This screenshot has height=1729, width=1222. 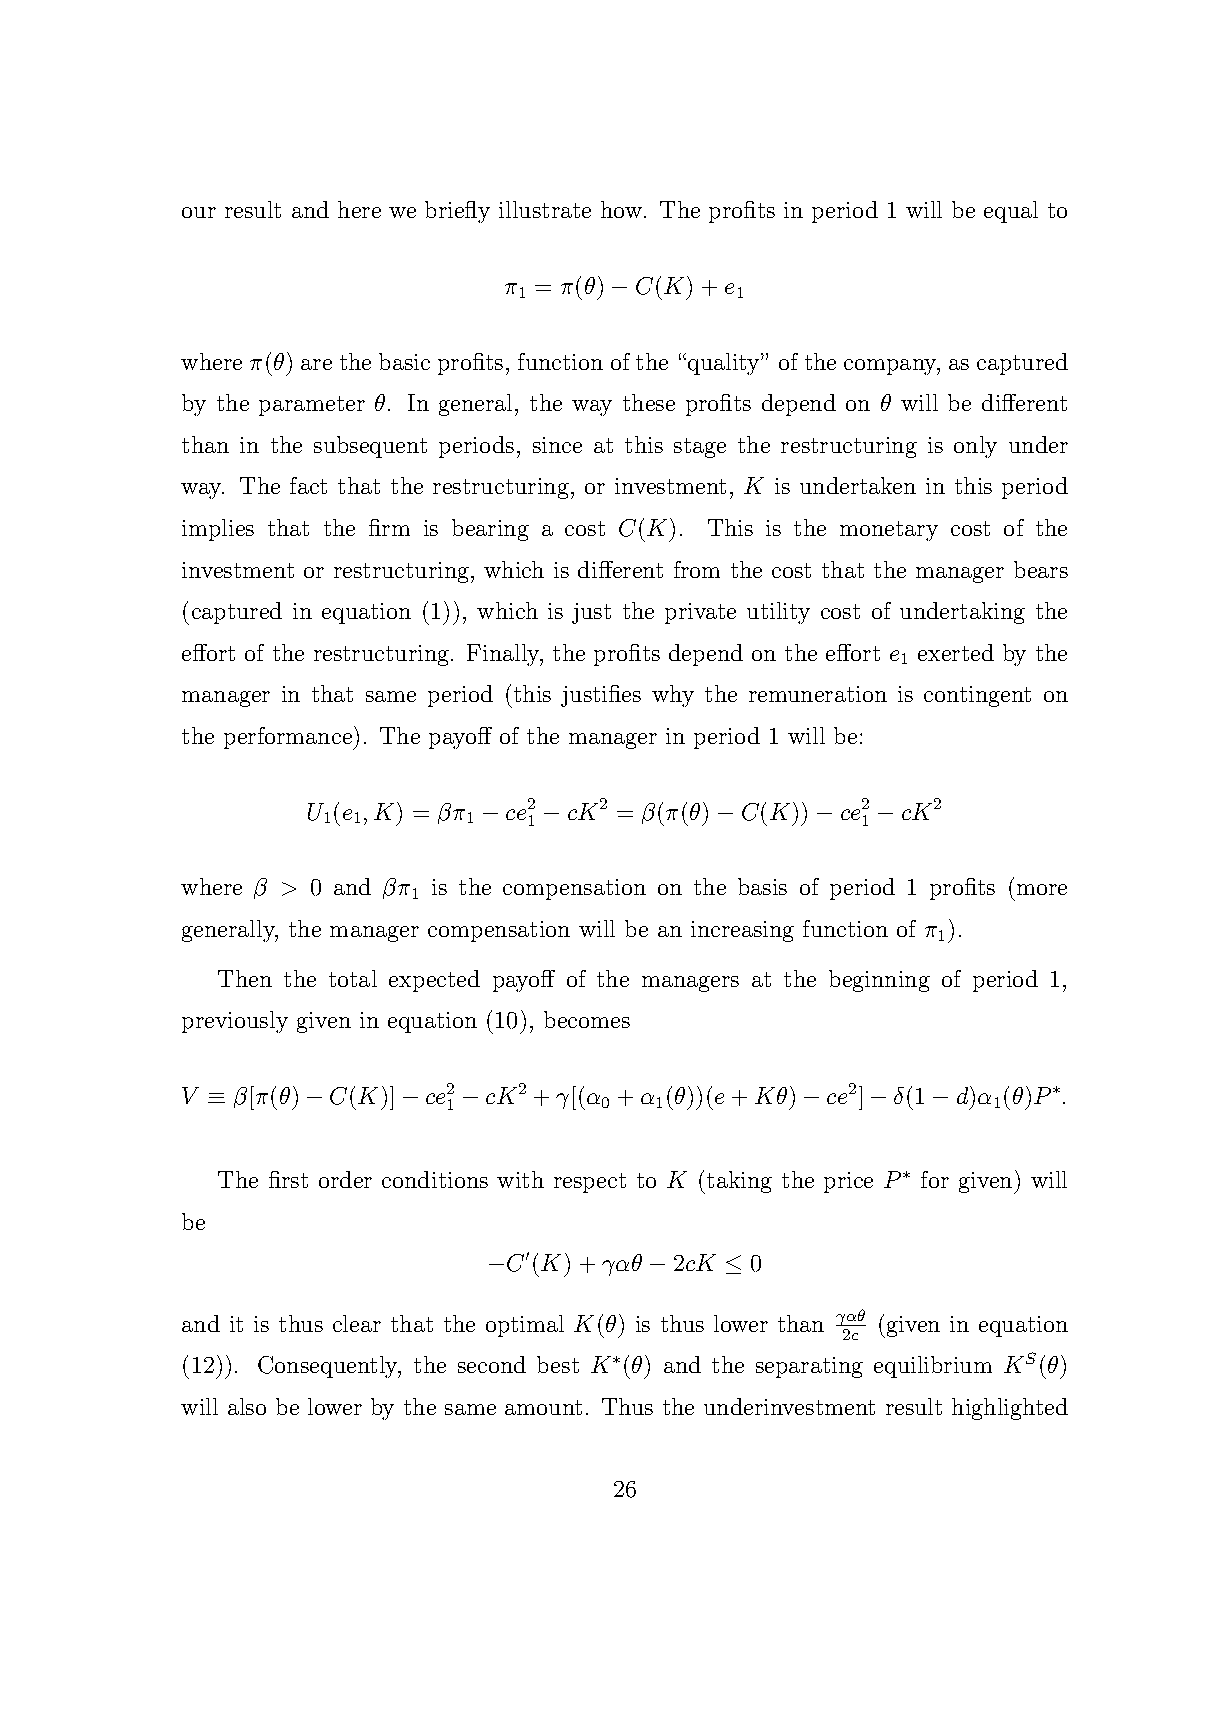 What do you see at coordinates (558, 1364) in the screenshot?
I see `best` at bounding box center [558, 1364].
